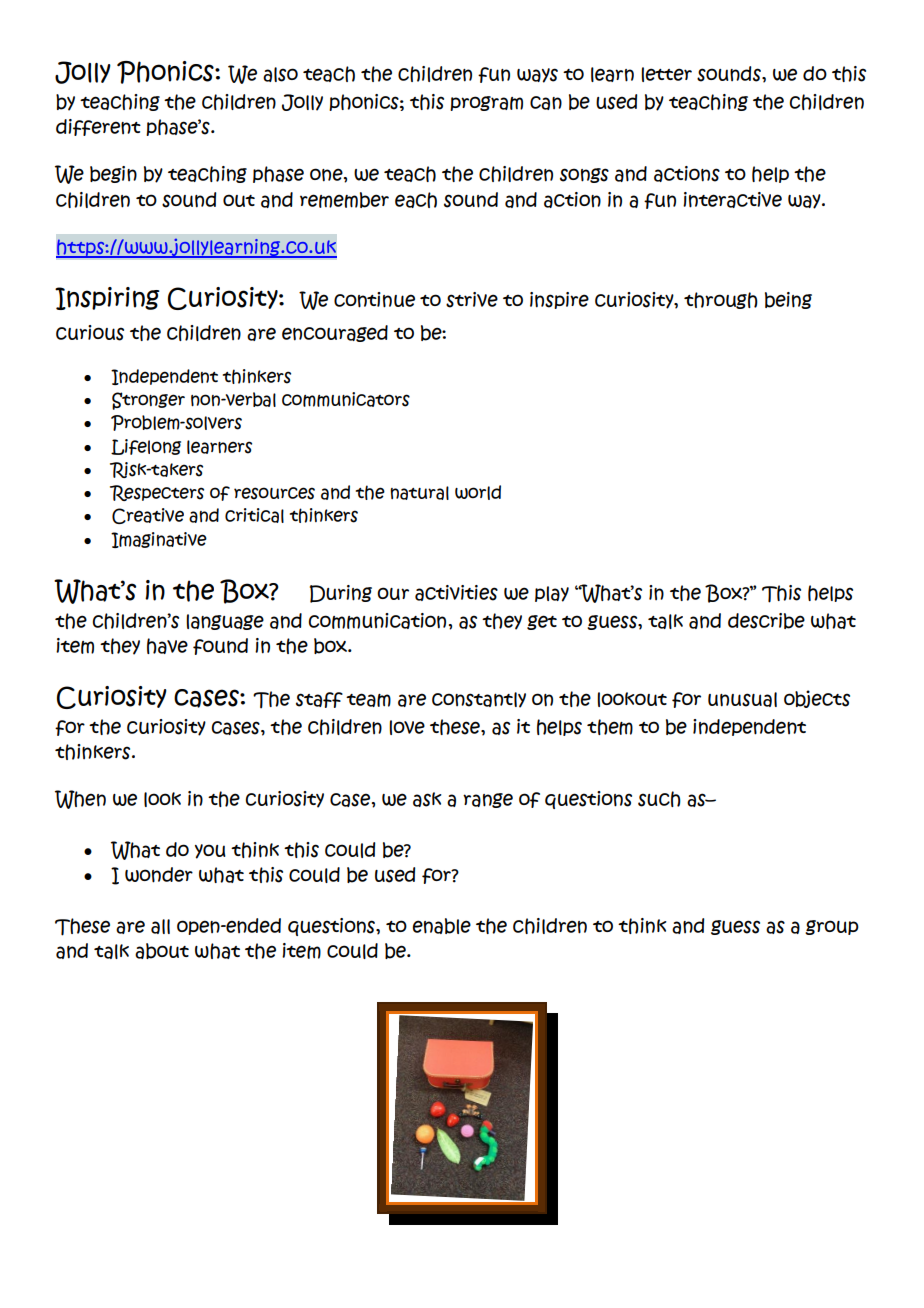 The height and width of the screenshot is (1308, 924). Describe the element at coordinates (666, 74) in the screenshot. I see `letter` at that location.
